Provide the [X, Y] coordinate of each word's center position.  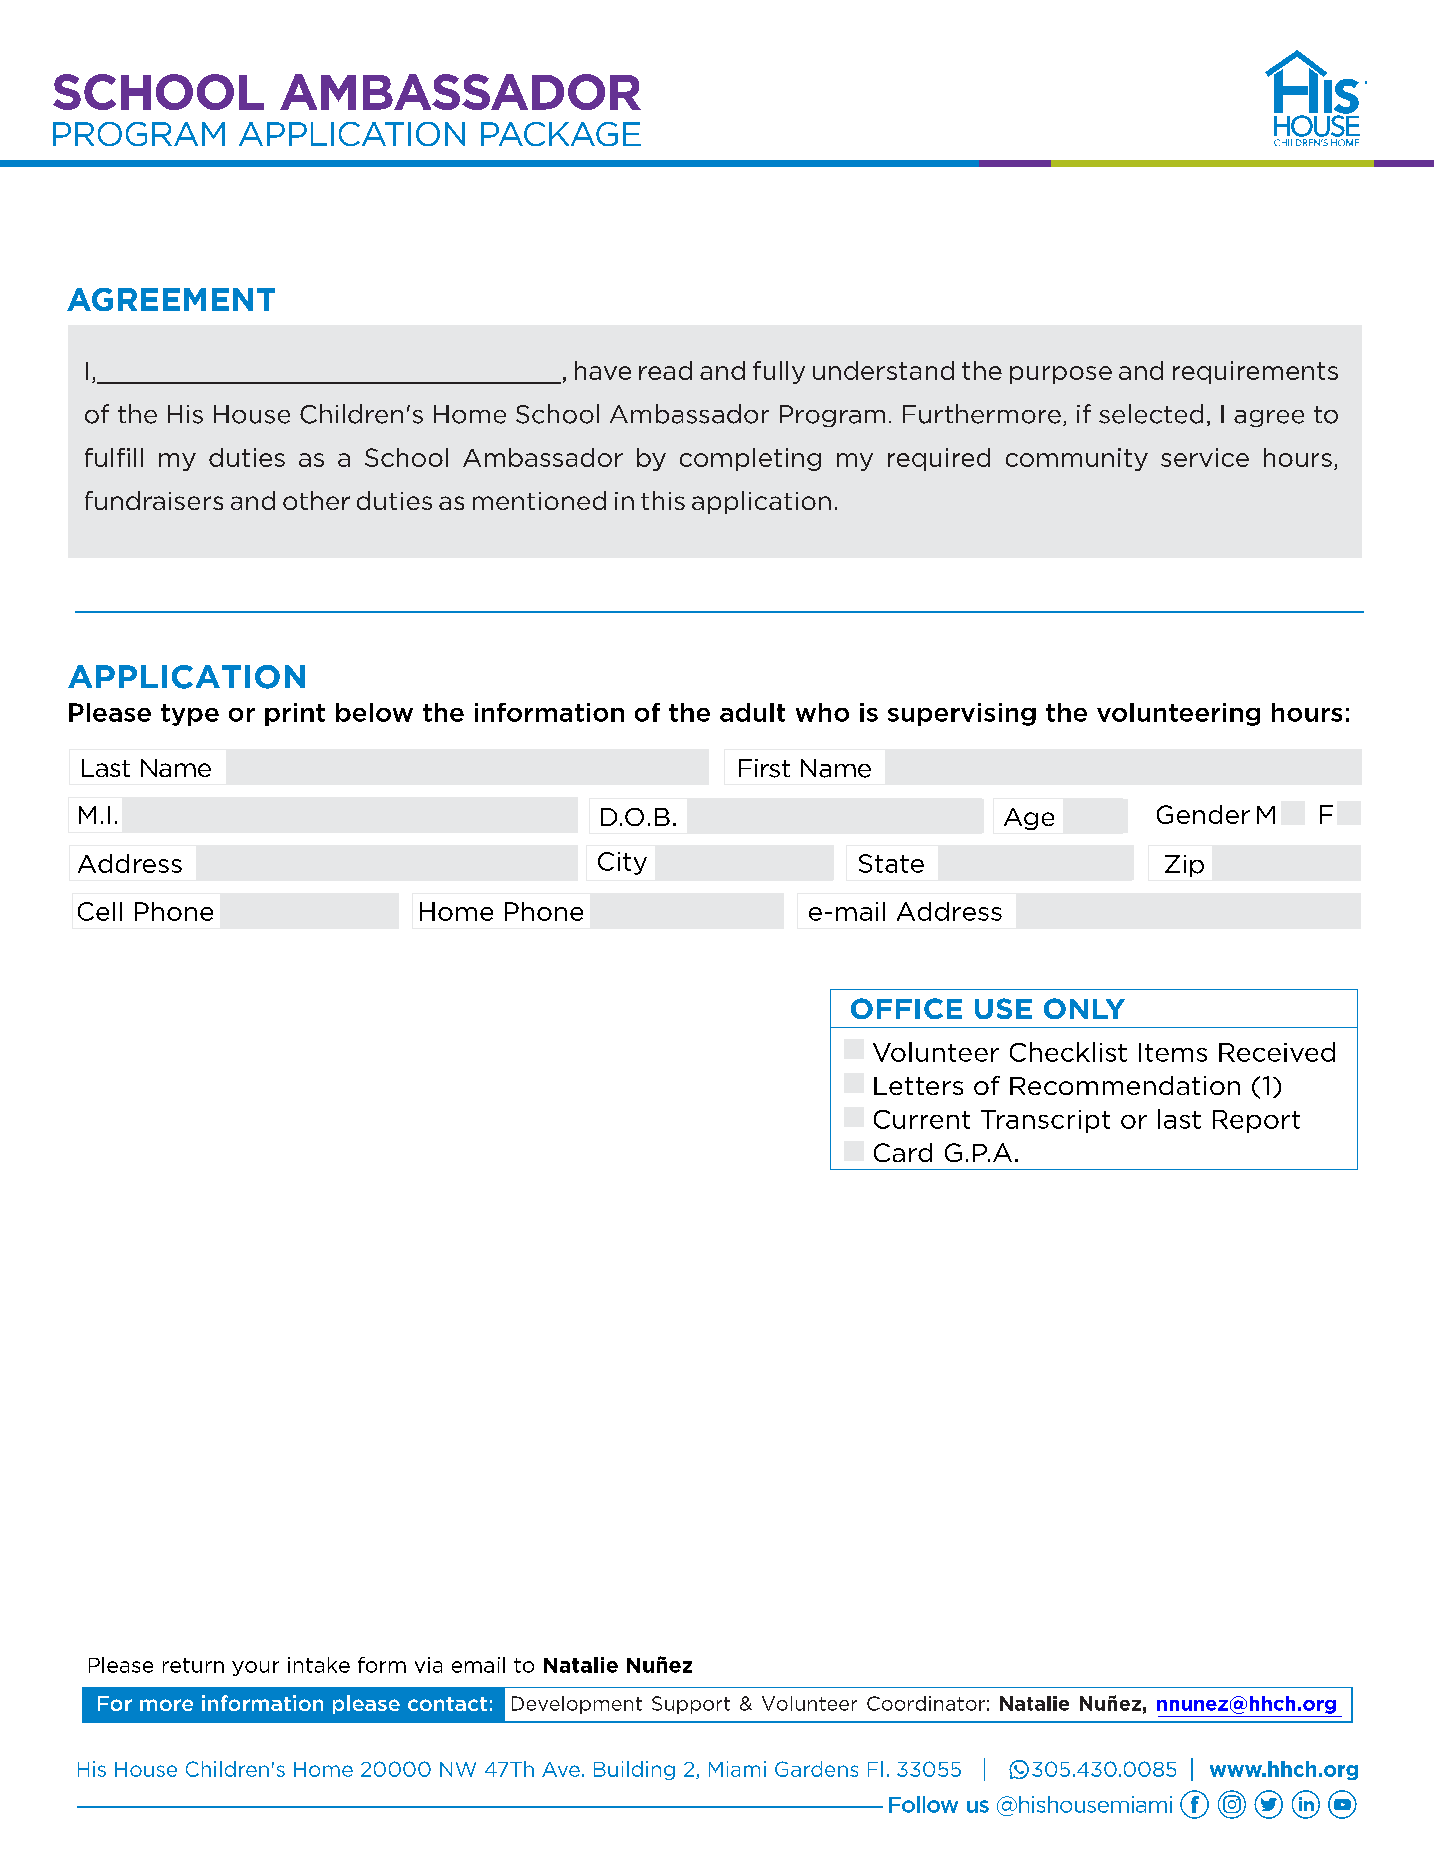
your [255, 1668]
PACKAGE [561, 134]
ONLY [1084, 1008]
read [665, 370]
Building [634, 1770]
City [622, 863]
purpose [1061, 375]
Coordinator [926, 1703]
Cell [100, 911]
